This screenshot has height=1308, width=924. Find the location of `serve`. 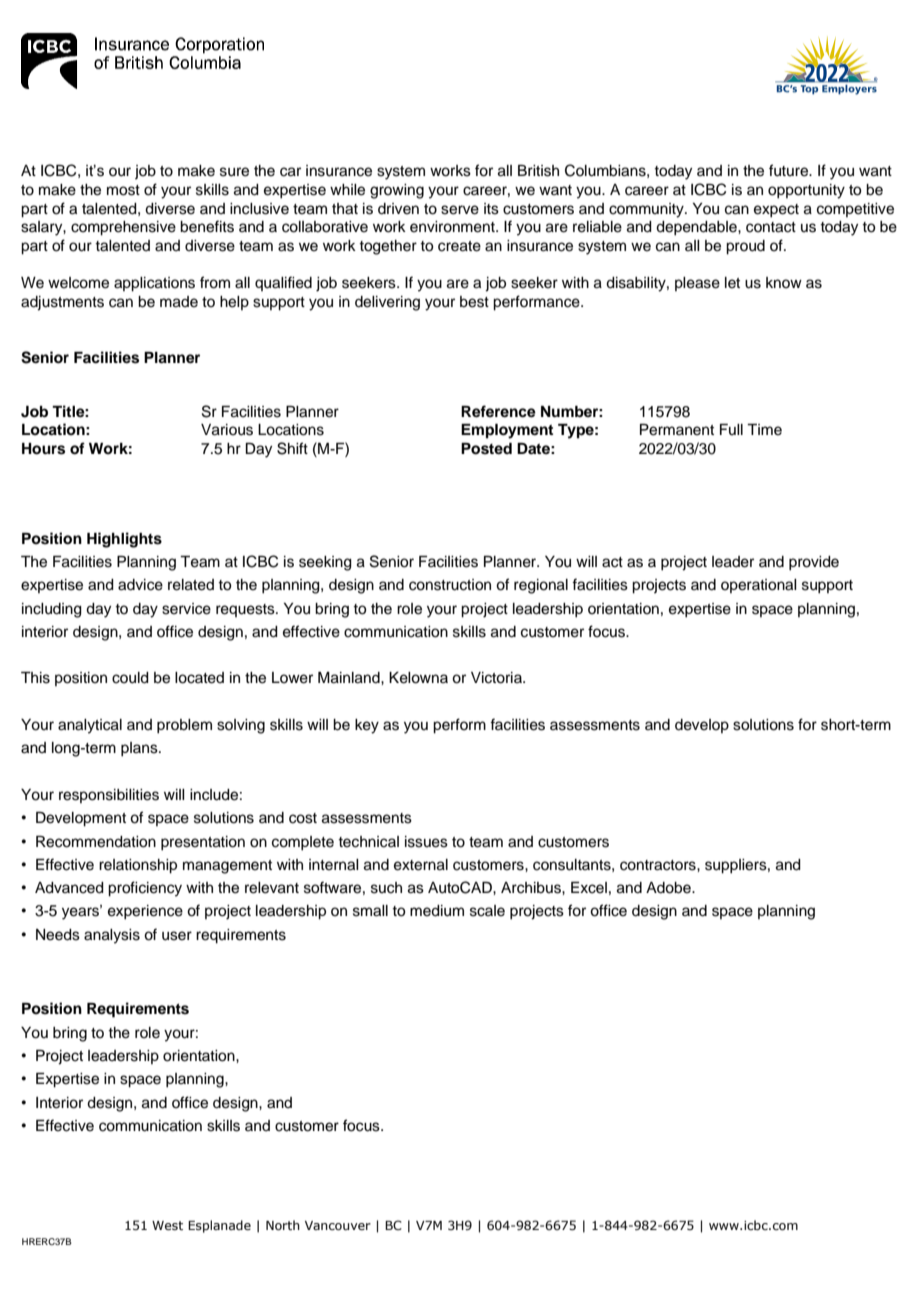

serve is located at coordinates (460, 210).
